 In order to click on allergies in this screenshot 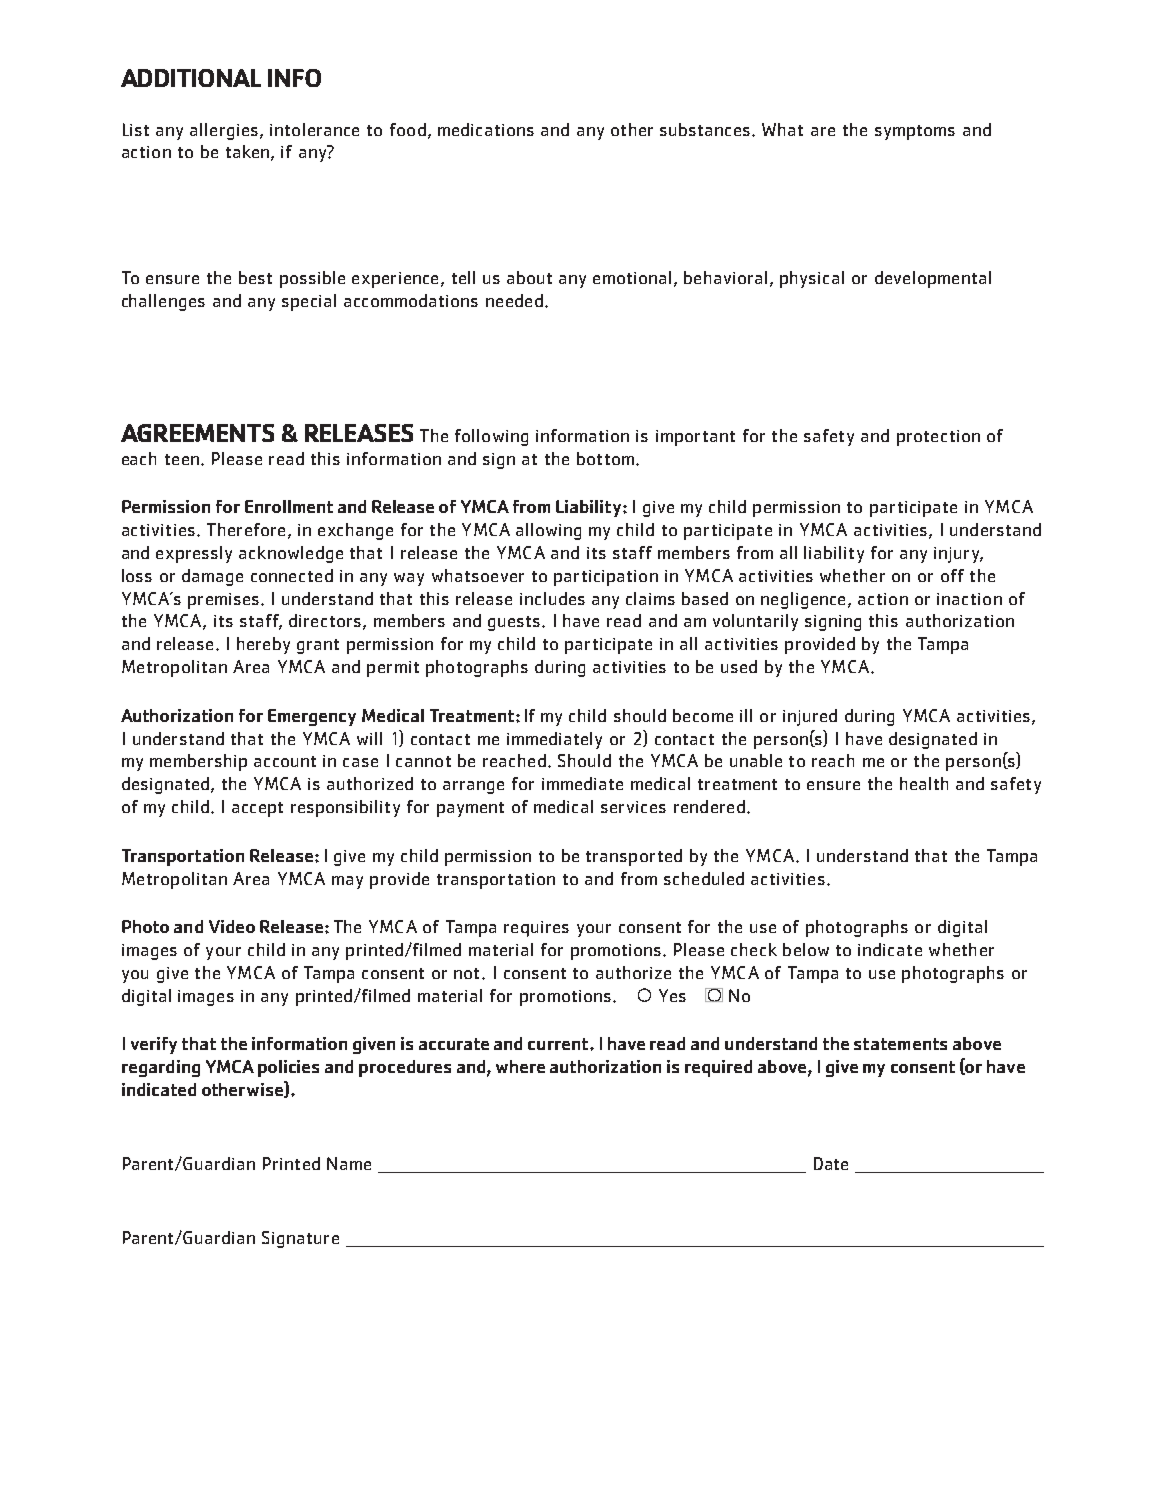, I will do `click(224, 131)`.
